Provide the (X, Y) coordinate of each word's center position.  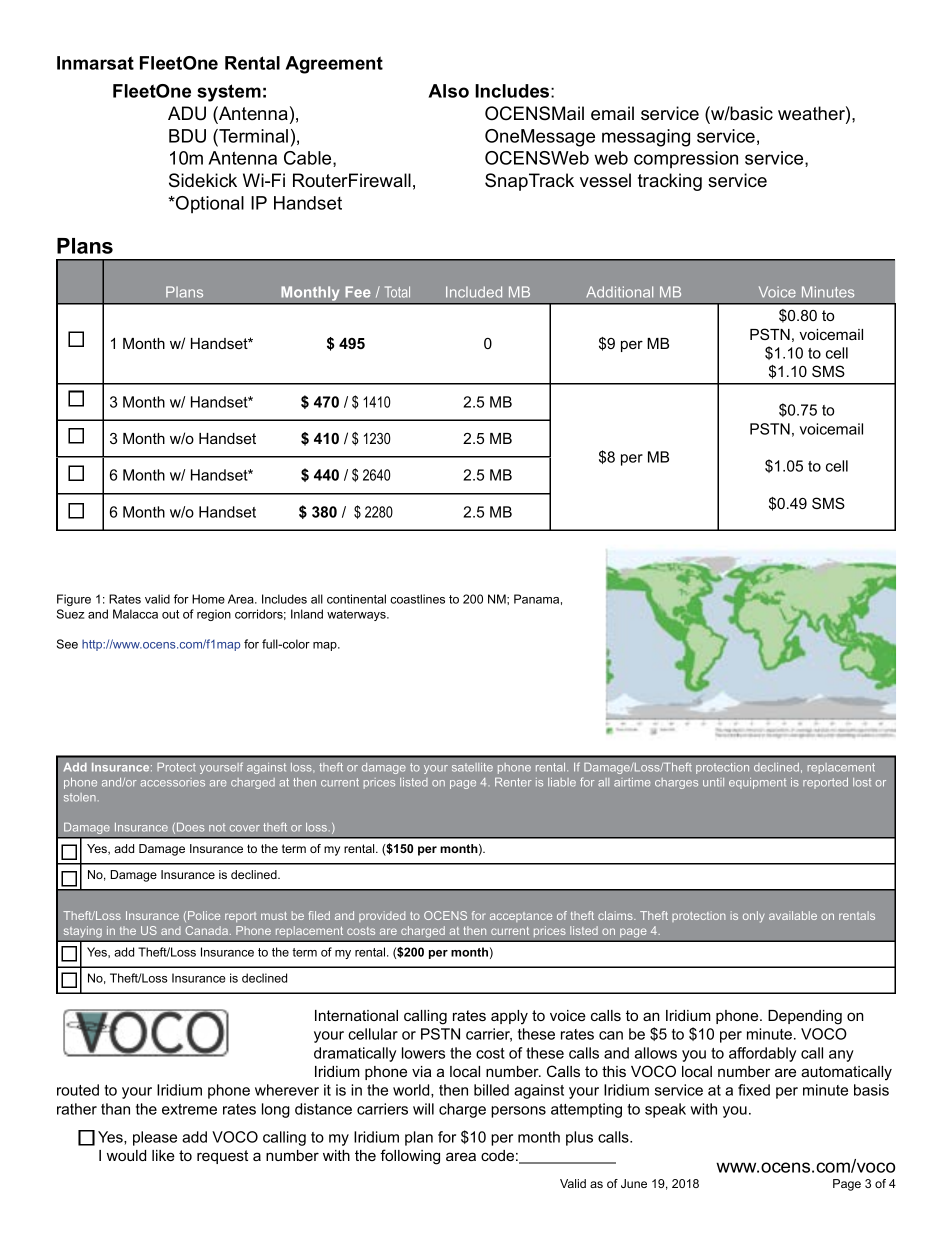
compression (686, 159)
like (163, 1155)
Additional (619, 292)
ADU (187, 113)
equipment (757, 783)
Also (448, 91)
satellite (472, 767)
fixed (754, 1090)
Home (208, 599)
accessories (172, 782)
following (410, 1157)
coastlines (417, 599)
